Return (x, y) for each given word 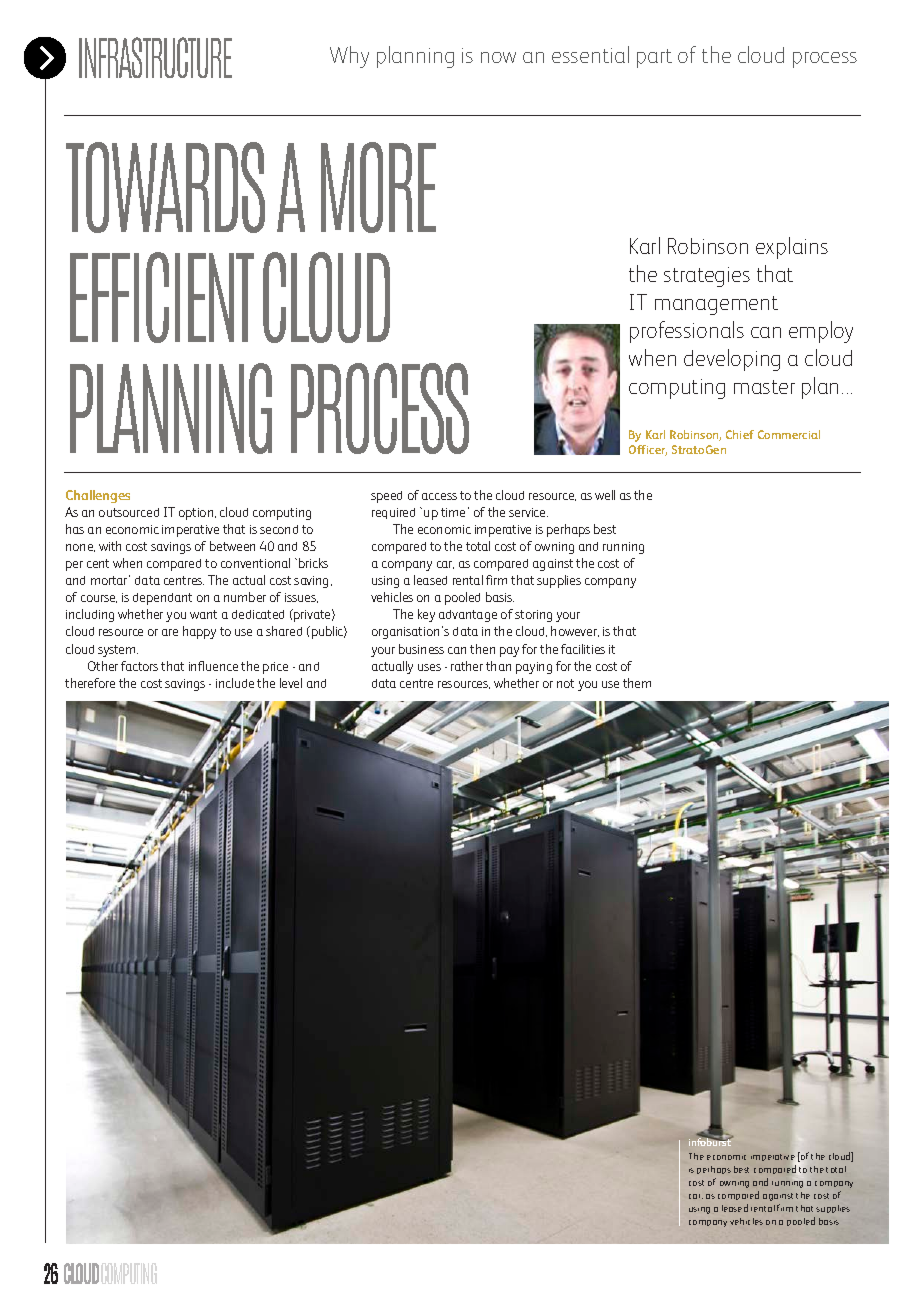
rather (467, 666)
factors (139, 666)
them (637, 683)
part (654, 58)
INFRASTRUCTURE (155, 57)
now (498, 57)
